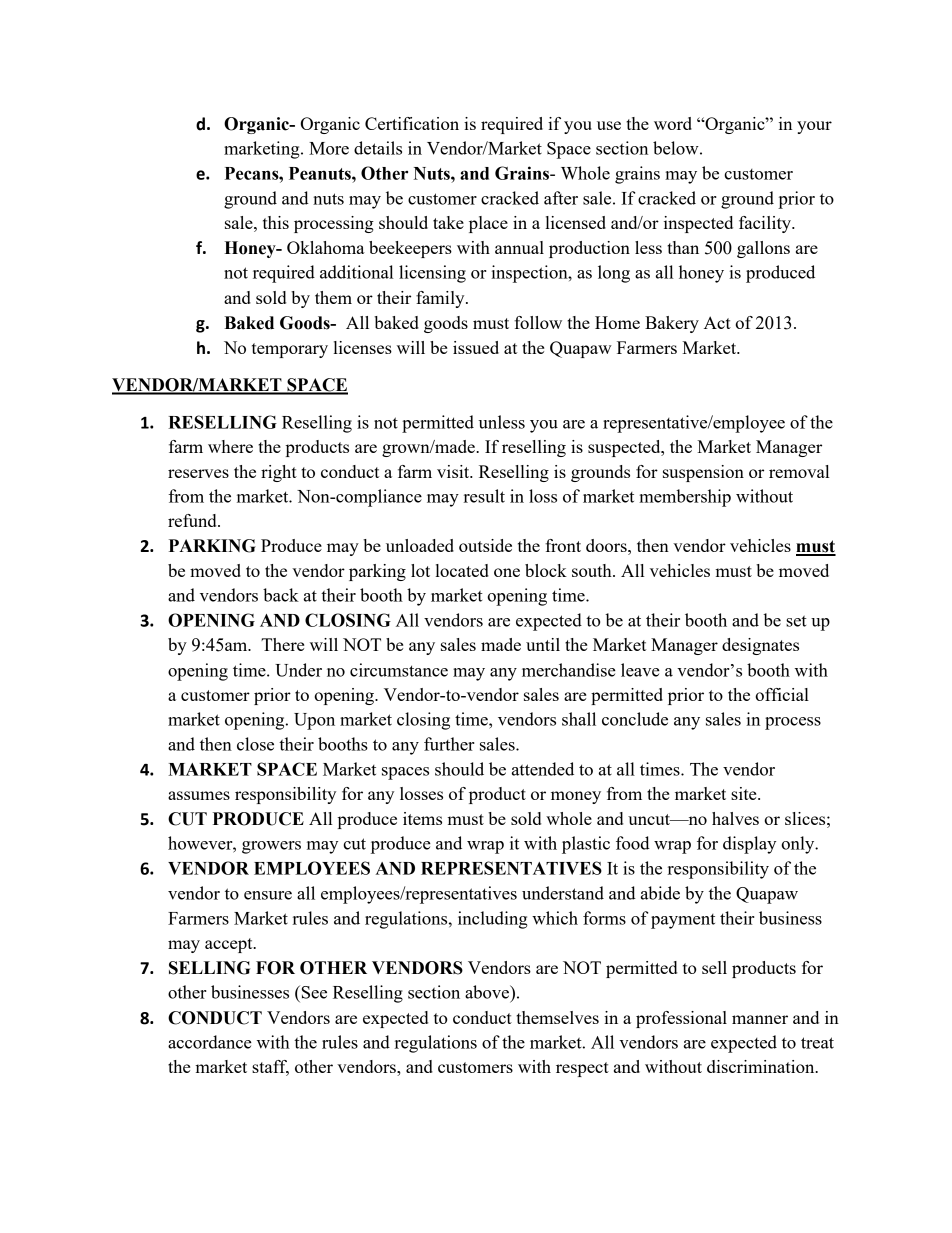 The image size is (952, 1233). What do you see at coordinates (546, 570) in the screenshot?
I see `block` at bounding box center [546, 570].
